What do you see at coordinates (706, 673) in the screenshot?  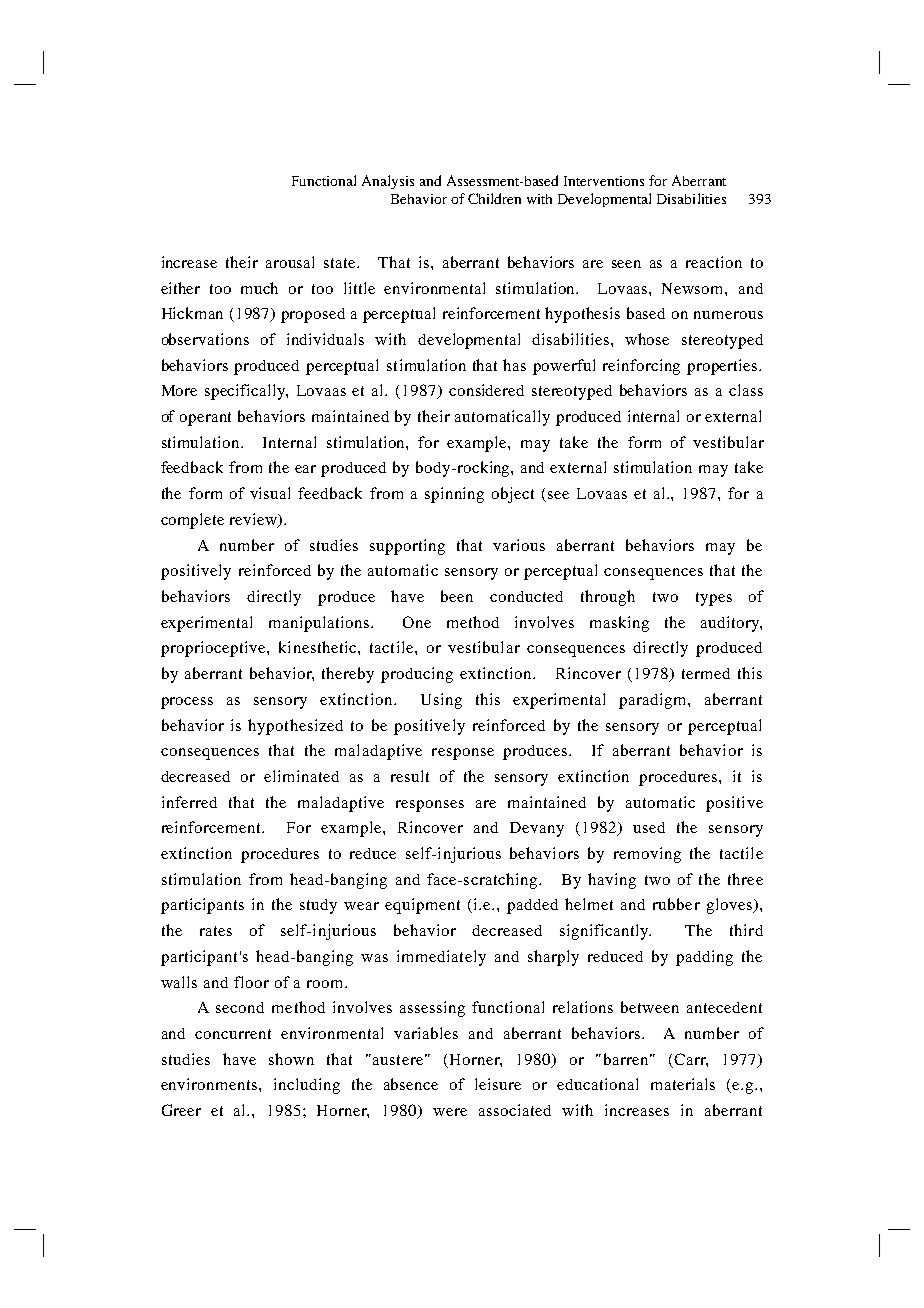 I see `termed` at bounding box center [706, 673].
